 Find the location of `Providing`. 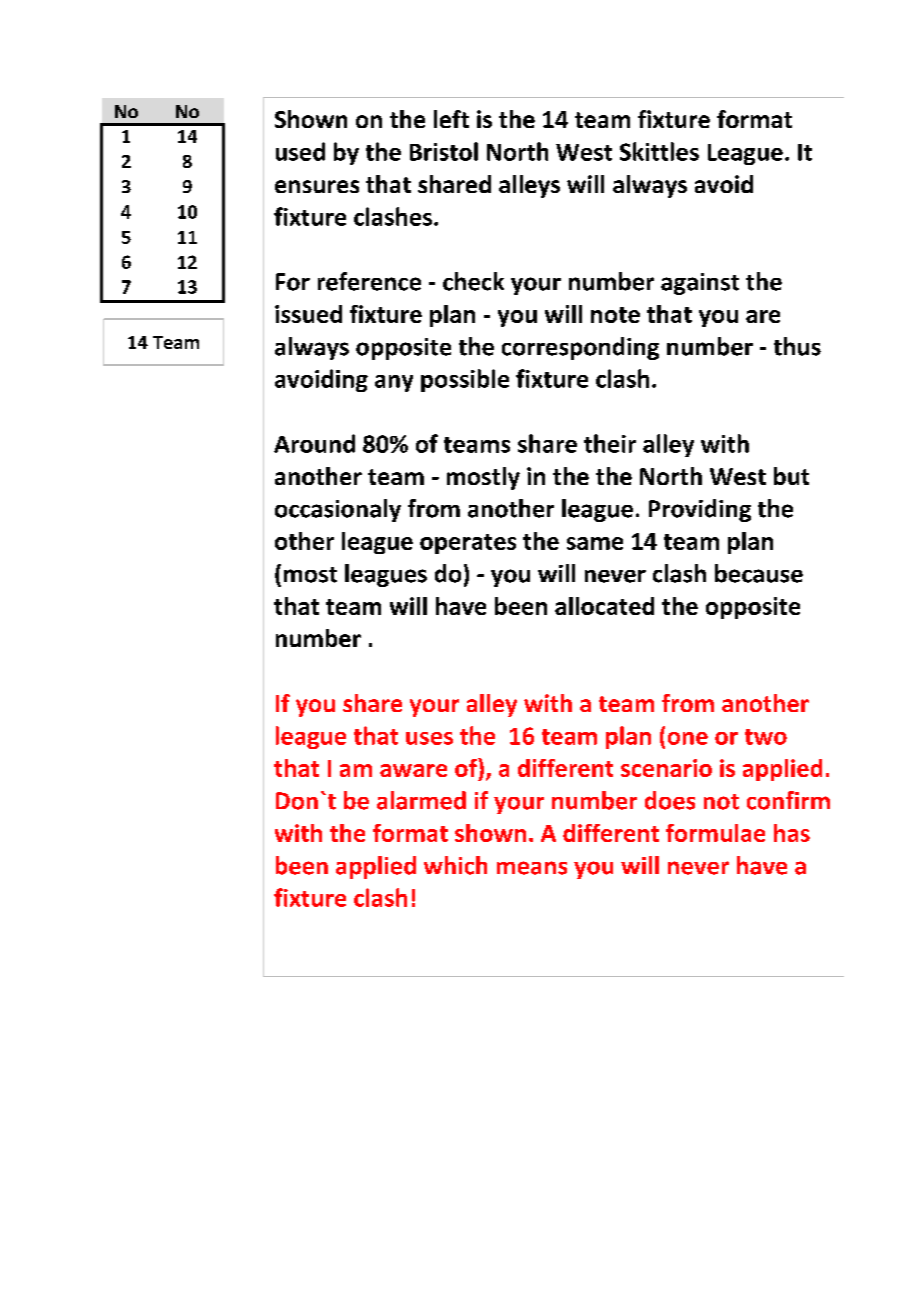

Providing is located at coordinates (700, 510).
